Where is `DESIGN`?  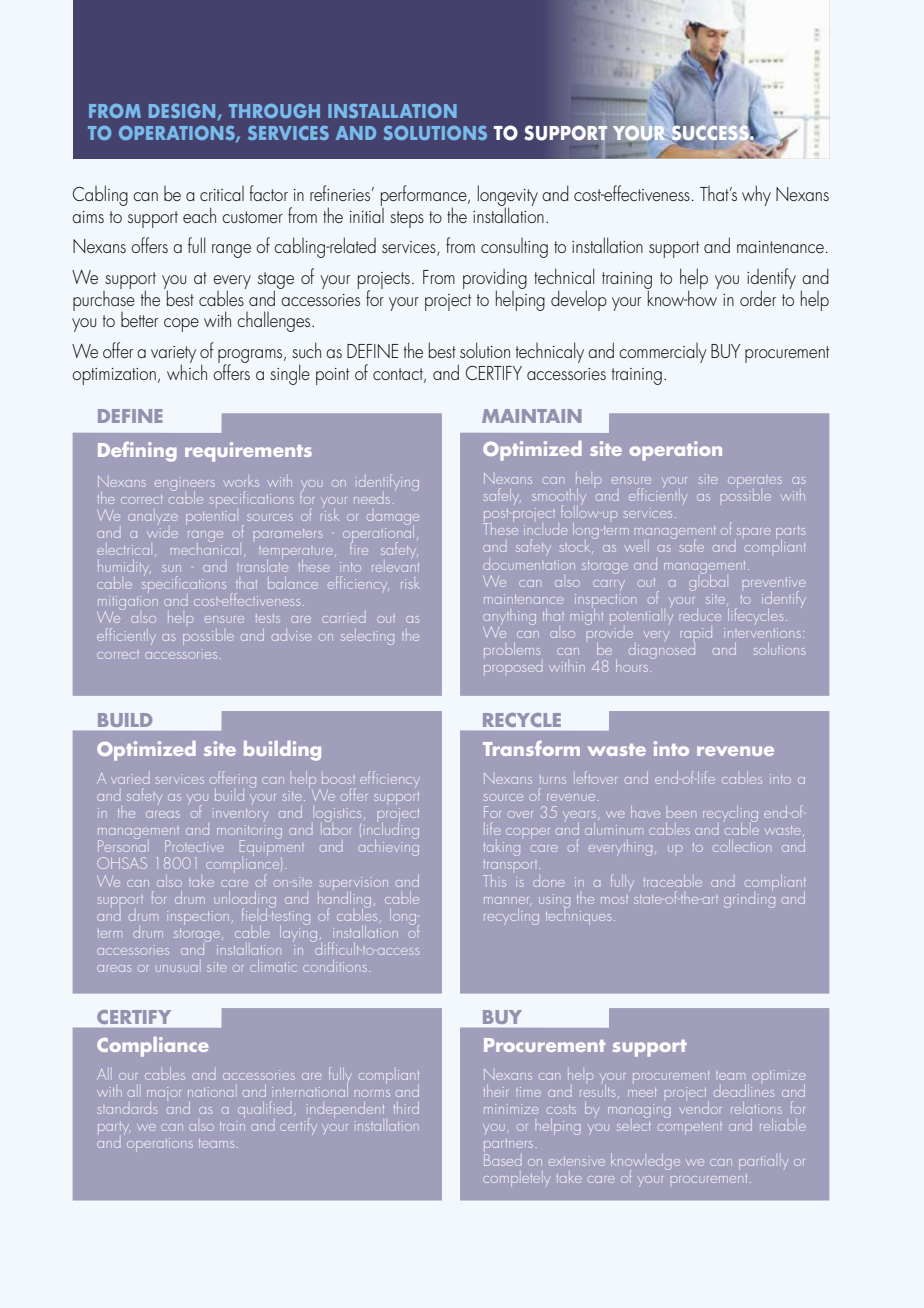
DESIGN is located at coordinates (183, 112).
